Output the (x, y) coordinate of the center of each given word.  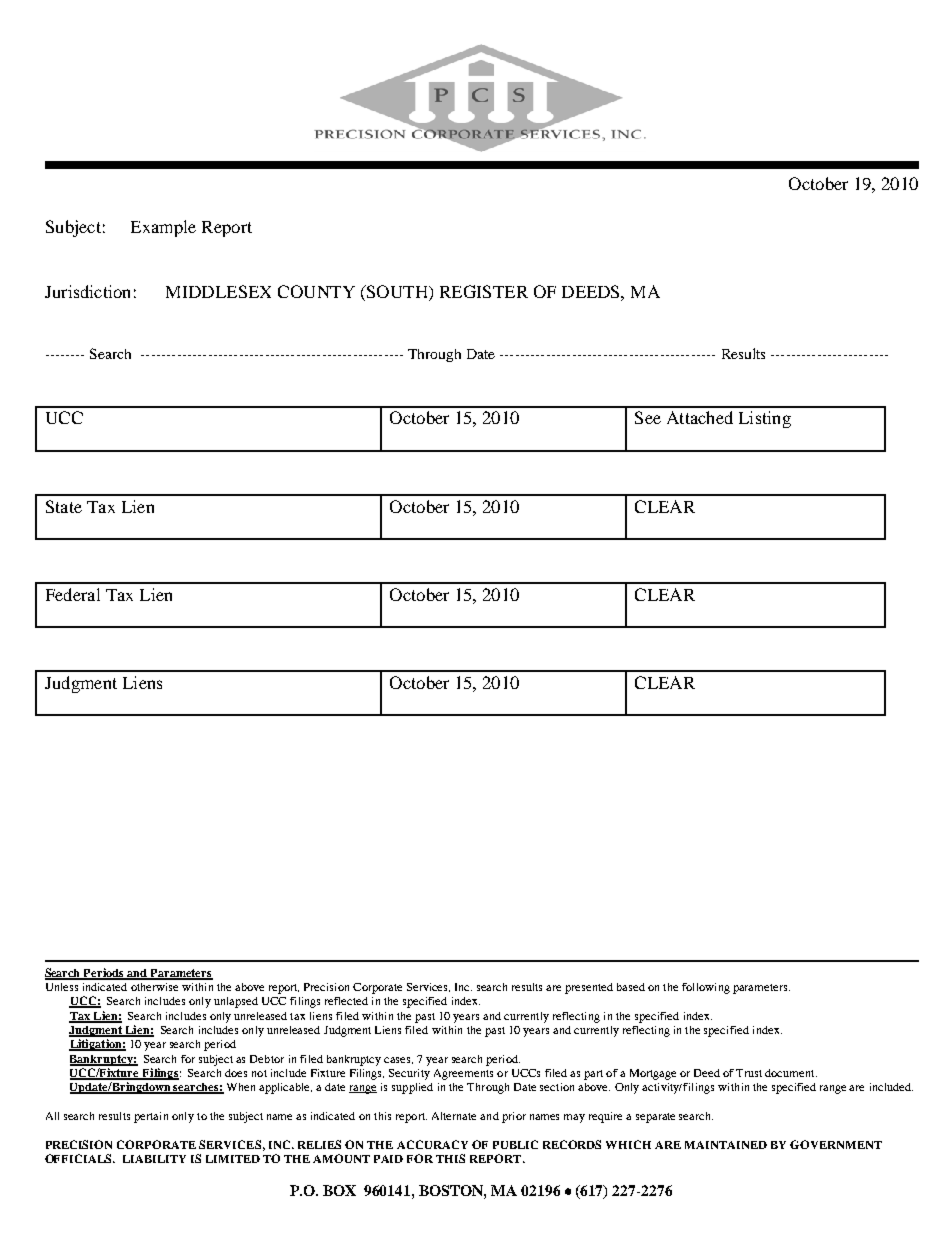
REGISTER (484, 291)
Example (163, 228)
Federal (73, 594)
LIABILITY (154, 1159)
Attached (700, 417)
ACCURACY (432, 1144)
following (706, 988)
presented (589, 988)
